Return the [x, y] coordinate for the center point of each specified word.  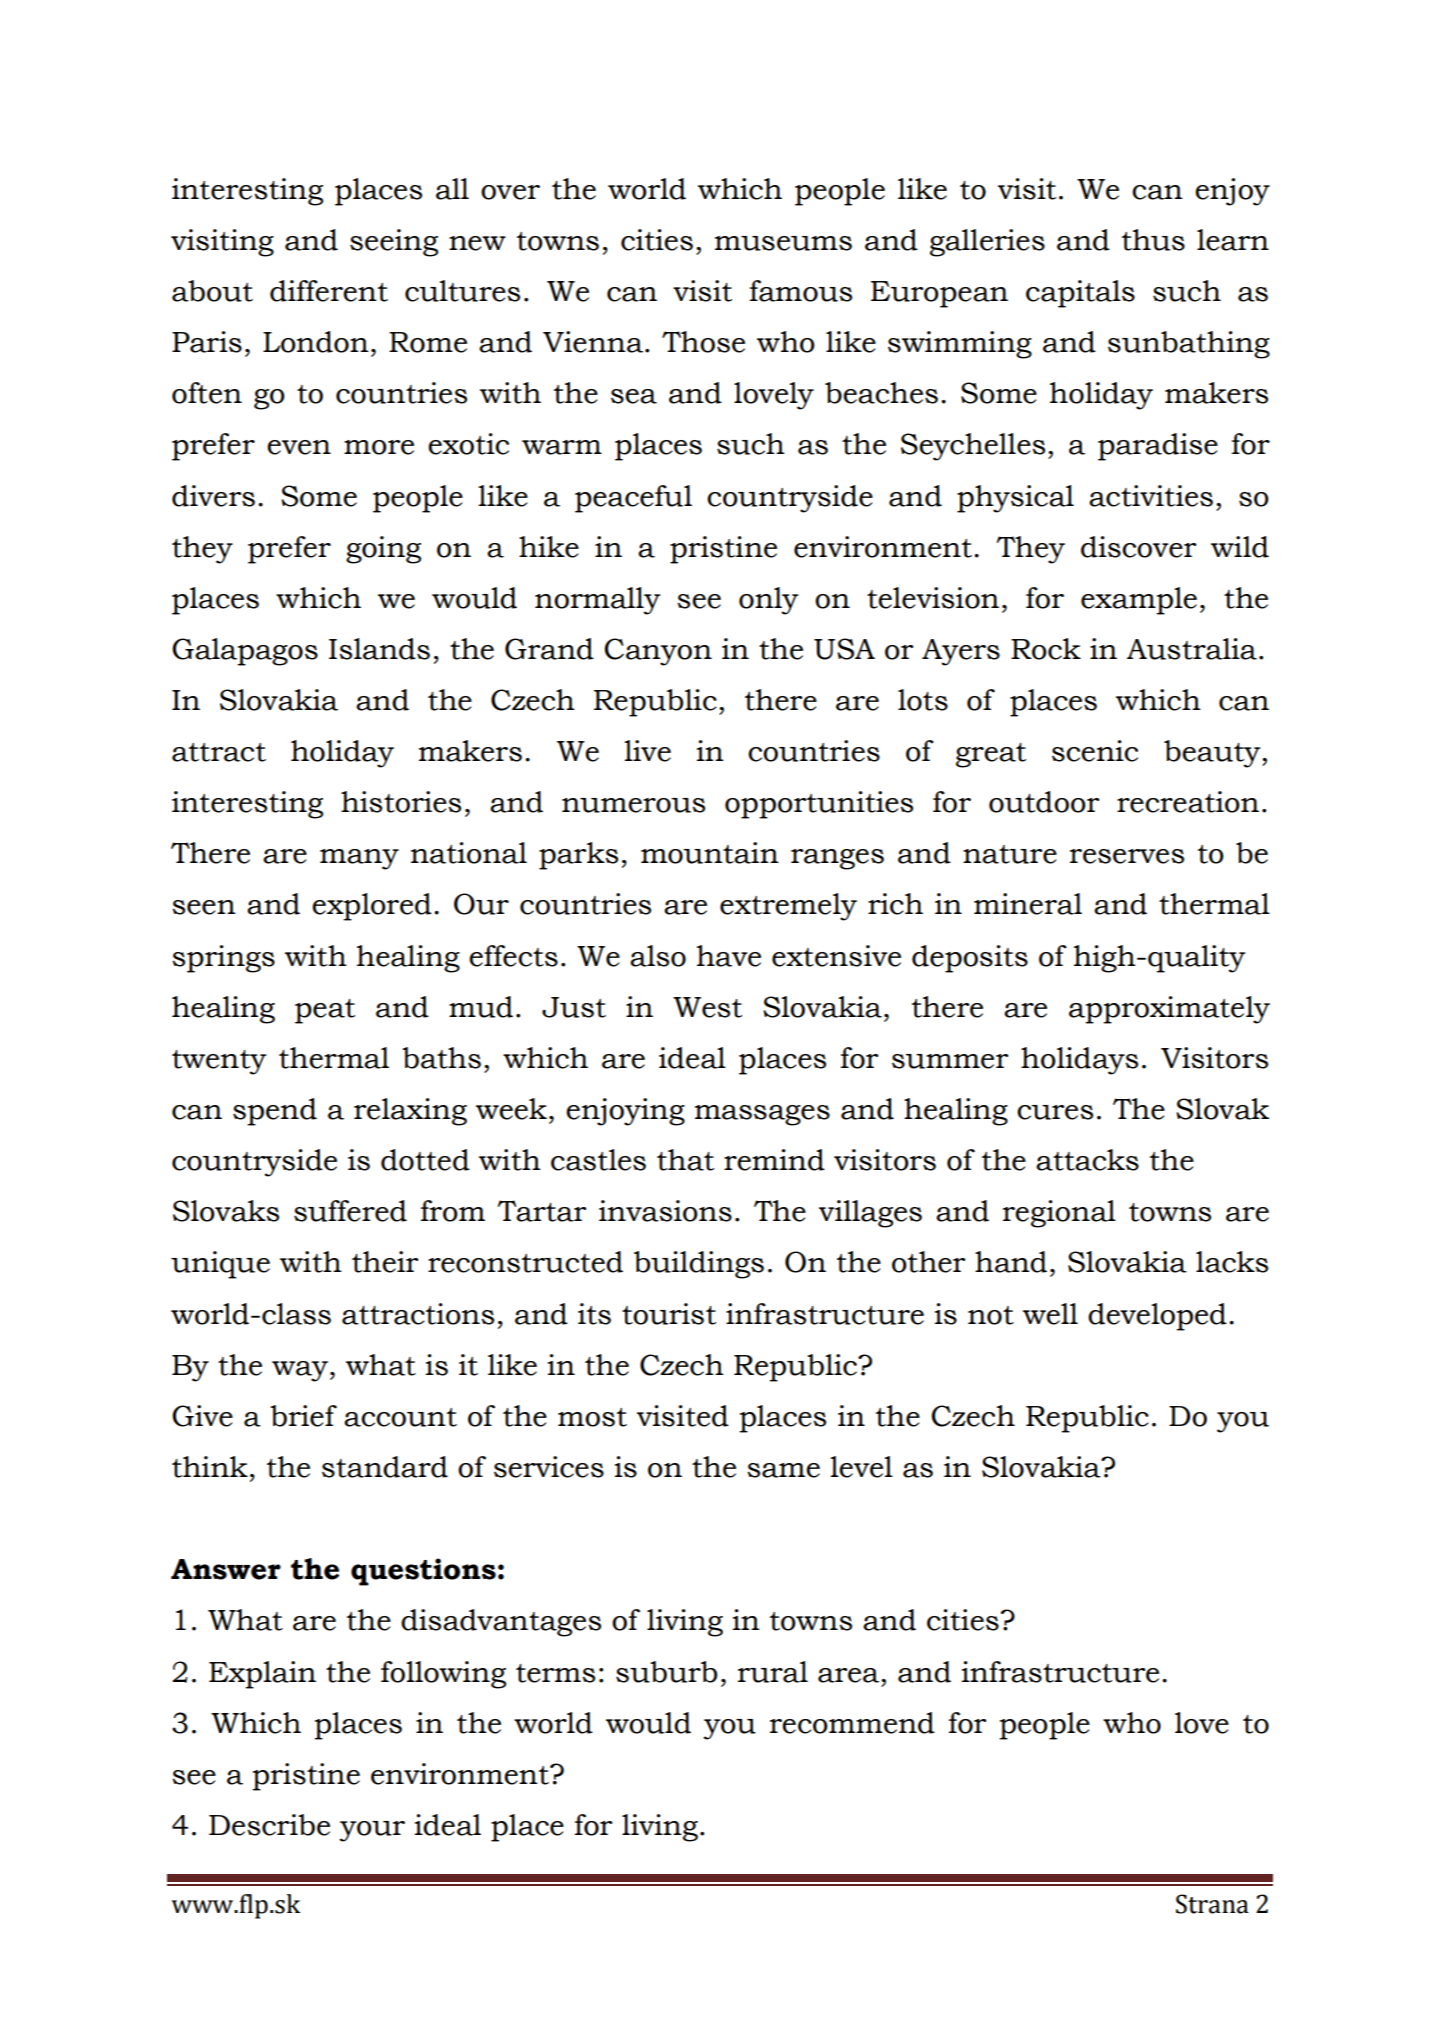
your [372, 1831]
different [329, 291]
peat [325, 1011]
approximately [1169, 1010]
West [707, 1007]
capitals [1080, 294]
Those [703, 342]
